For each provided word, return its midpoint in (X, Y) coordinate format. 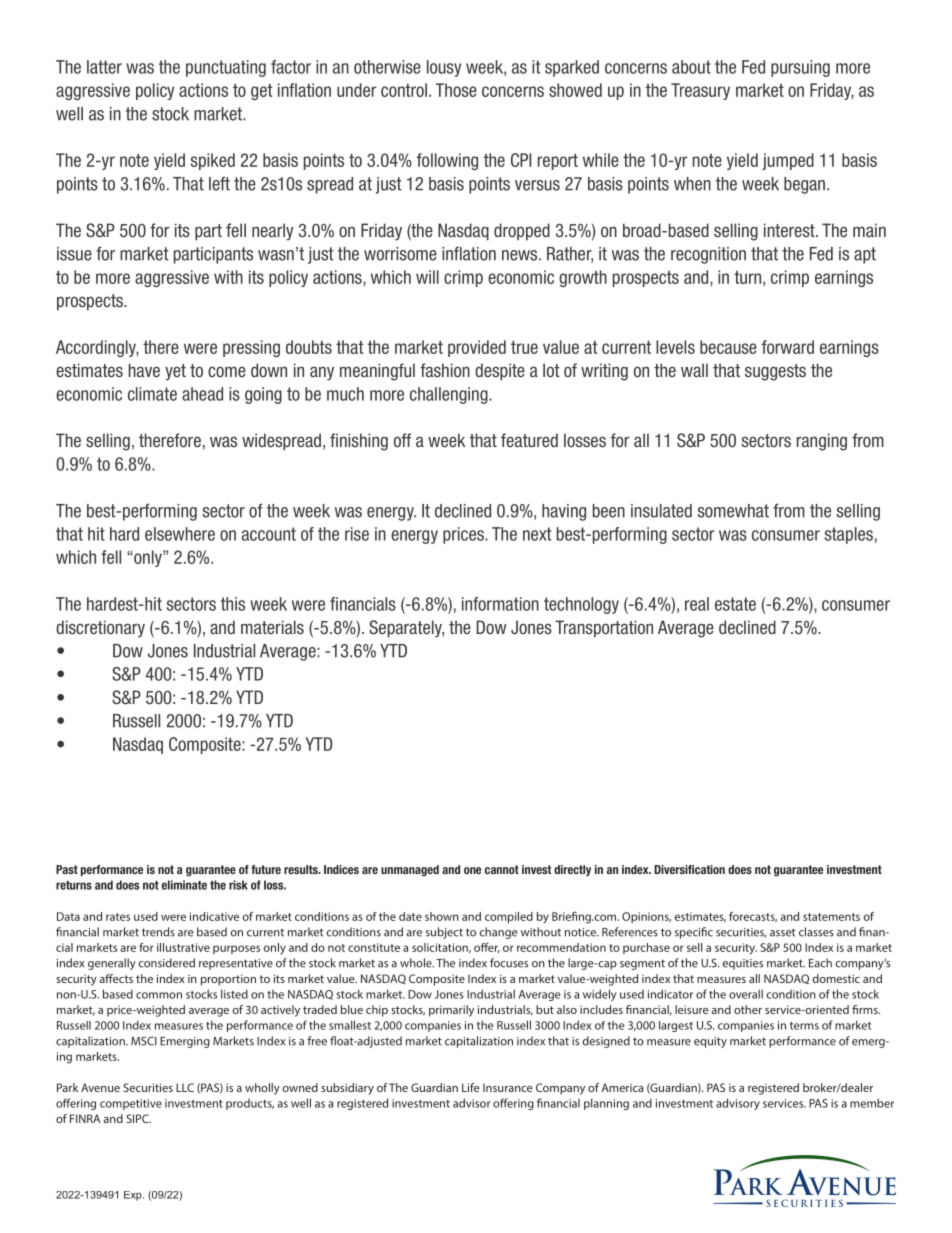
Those (456, 90)
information (500, 604)
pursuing (800, 68)
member (872, 1103)
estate (735, 604)
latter (104, 67)
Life (471, 1087)
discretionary (100, 629)
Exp (134, 1196)
